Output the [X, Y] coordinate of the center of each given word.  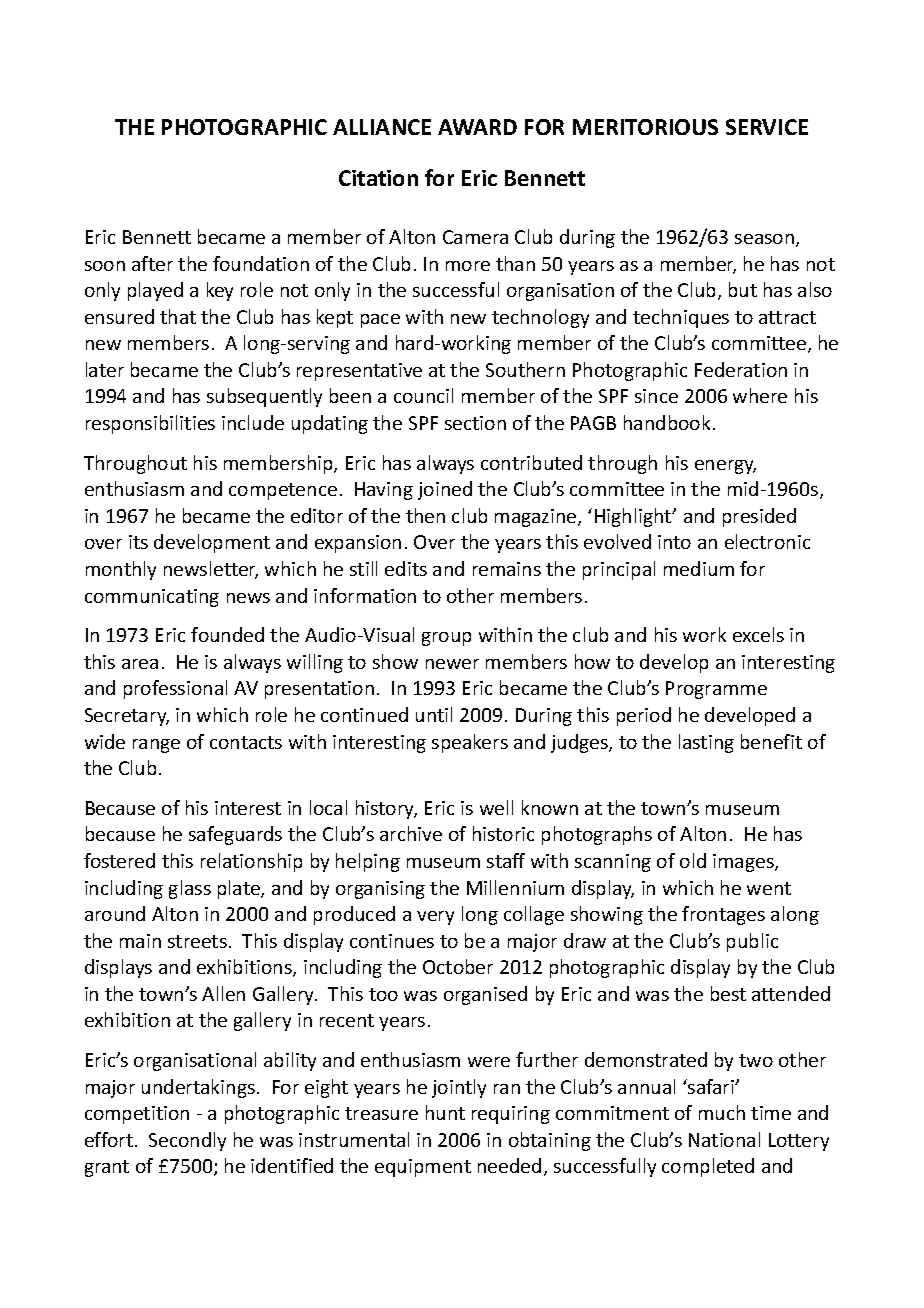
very [435, 918]
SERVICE [767, 127]
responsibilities [150, 424]
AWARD [477, 127]
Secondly [187, 1141]
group [446, 639]
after [152, 263]
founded [227, 634]
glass [190, 889]
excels [758, 634]
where [760, 395]
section [475, 423]
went [769, 888]
